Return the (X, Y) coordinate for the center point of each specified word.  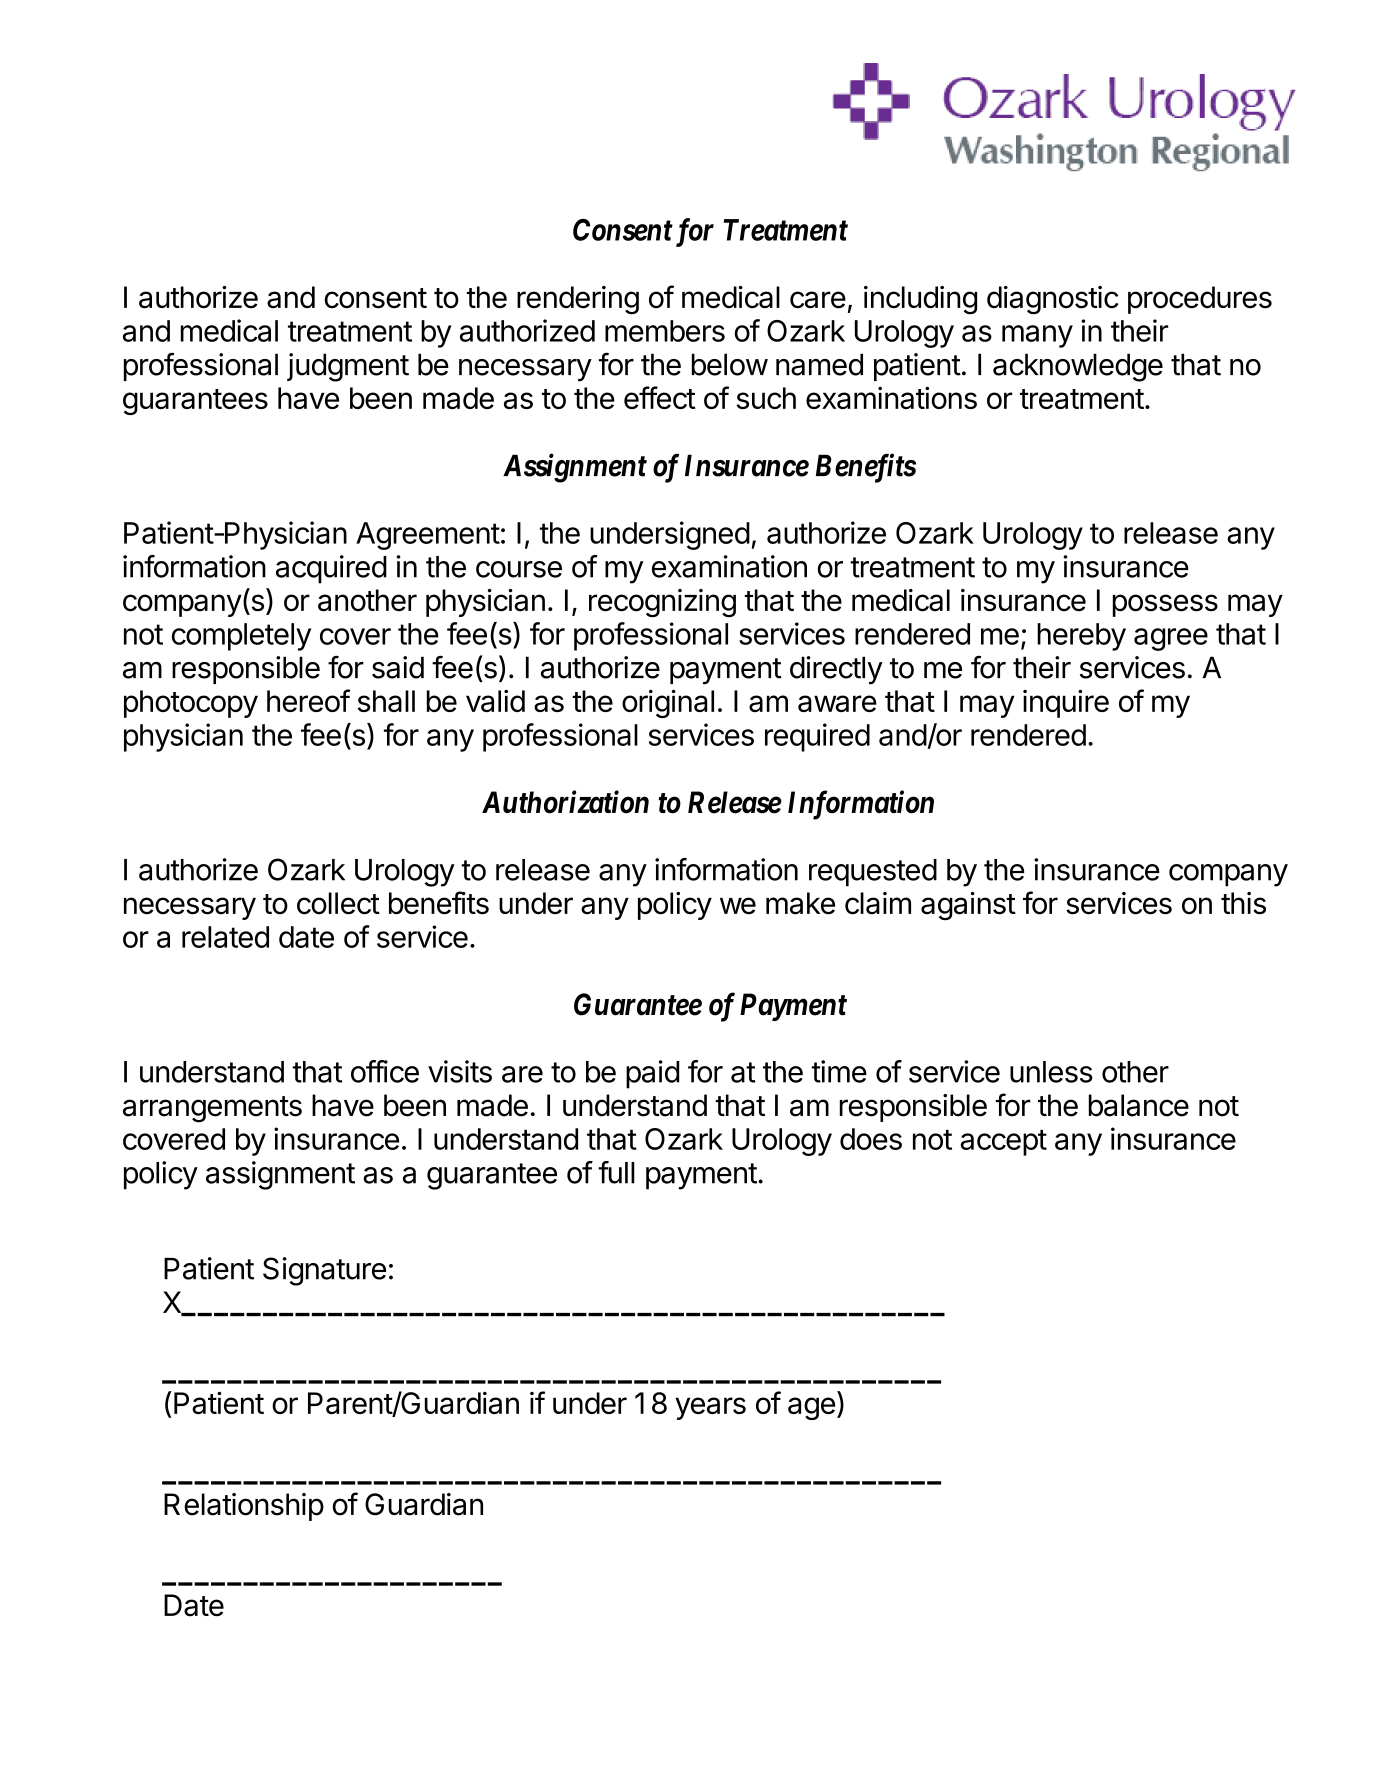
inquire (1066, 703)
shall (386, 701)
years (710, 1408)
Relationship (244, 1507)
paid (652, 1074)
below (730, 364)
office (385, 1071)
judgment (348, 367)
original (668, 703)
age (811, 1408)
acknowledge (1078, 367)
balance (1139, 1105)
